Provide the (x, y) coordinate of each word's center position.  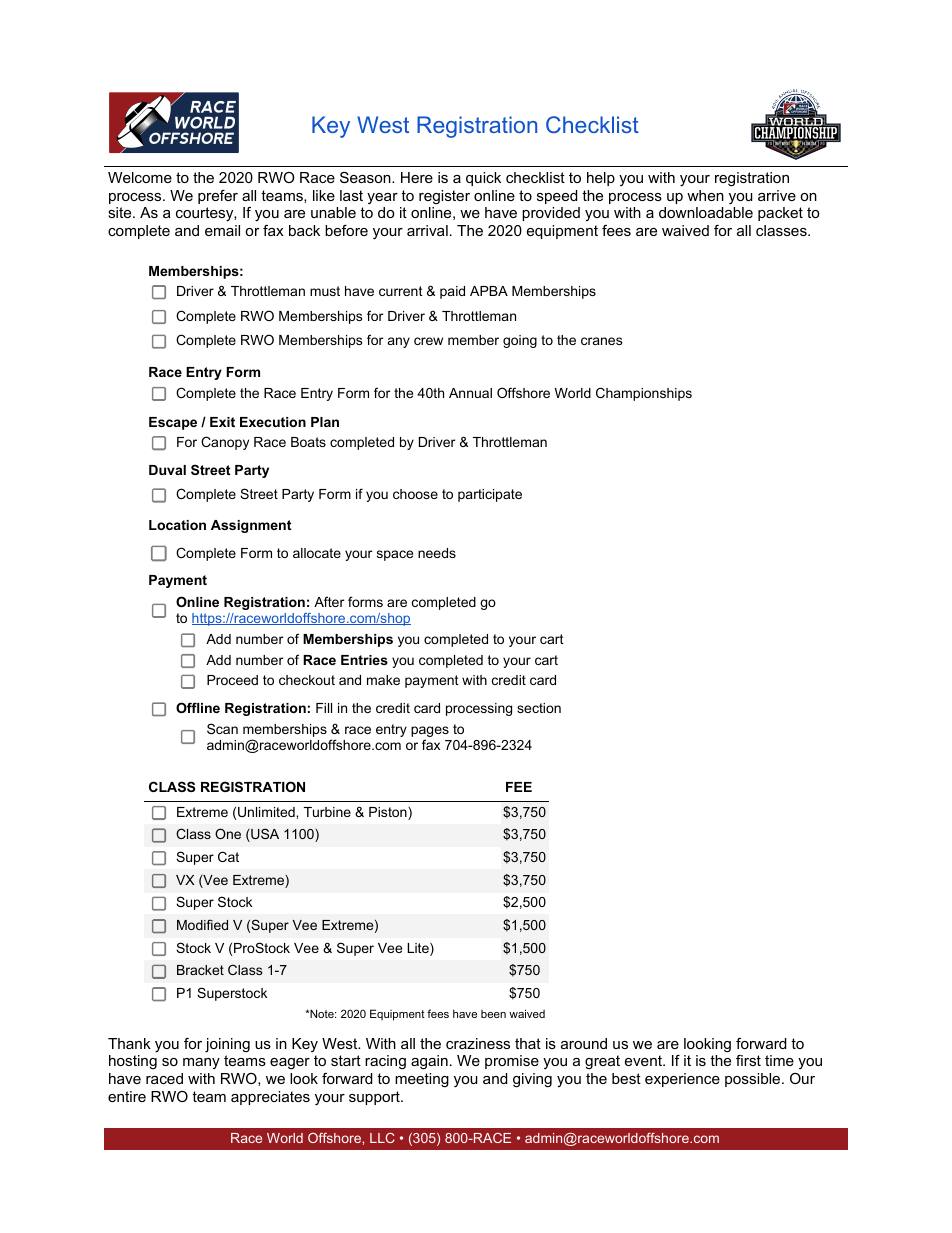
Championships (644, 394)
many (201, 1063)
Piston (389, 813)
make (383, 680)
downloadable (706, 212)
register (444, 197)
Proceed (232, 680)
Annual (470, 393)
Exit (222, 422)
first (748, 1060)
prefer (218, 197)
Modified (202, 924)
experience (682, 1080)
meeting (422, 1080)
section (539, 708)
